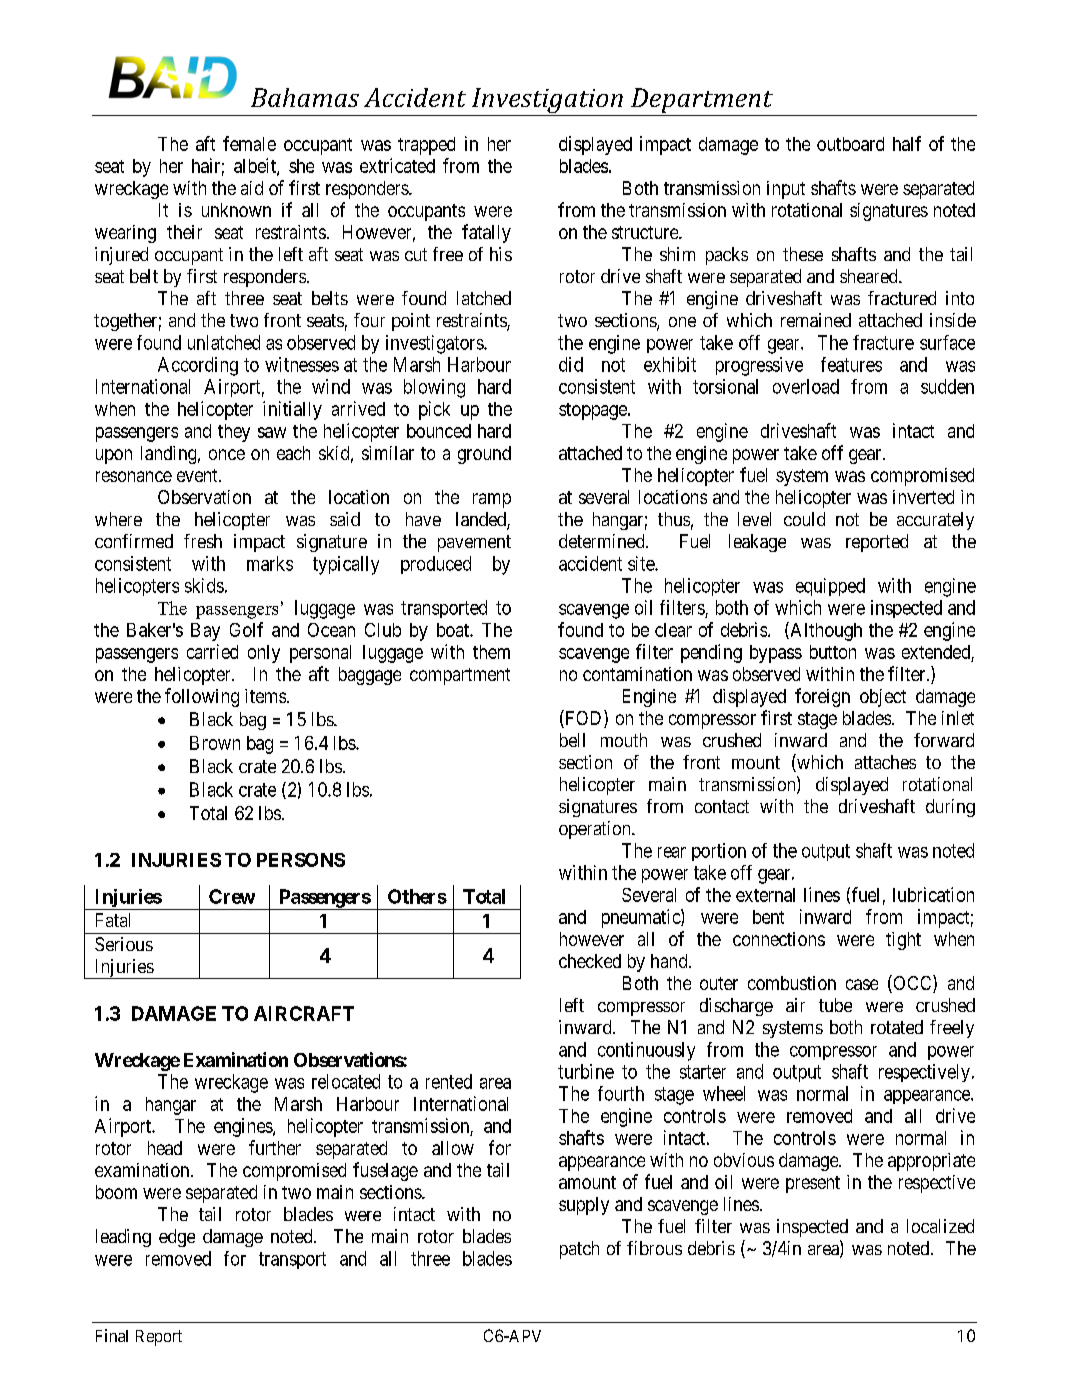 This page has width=1069, height=1383. Describe the element at coordinates (249, 143) in the page. I see `female` at that location.
